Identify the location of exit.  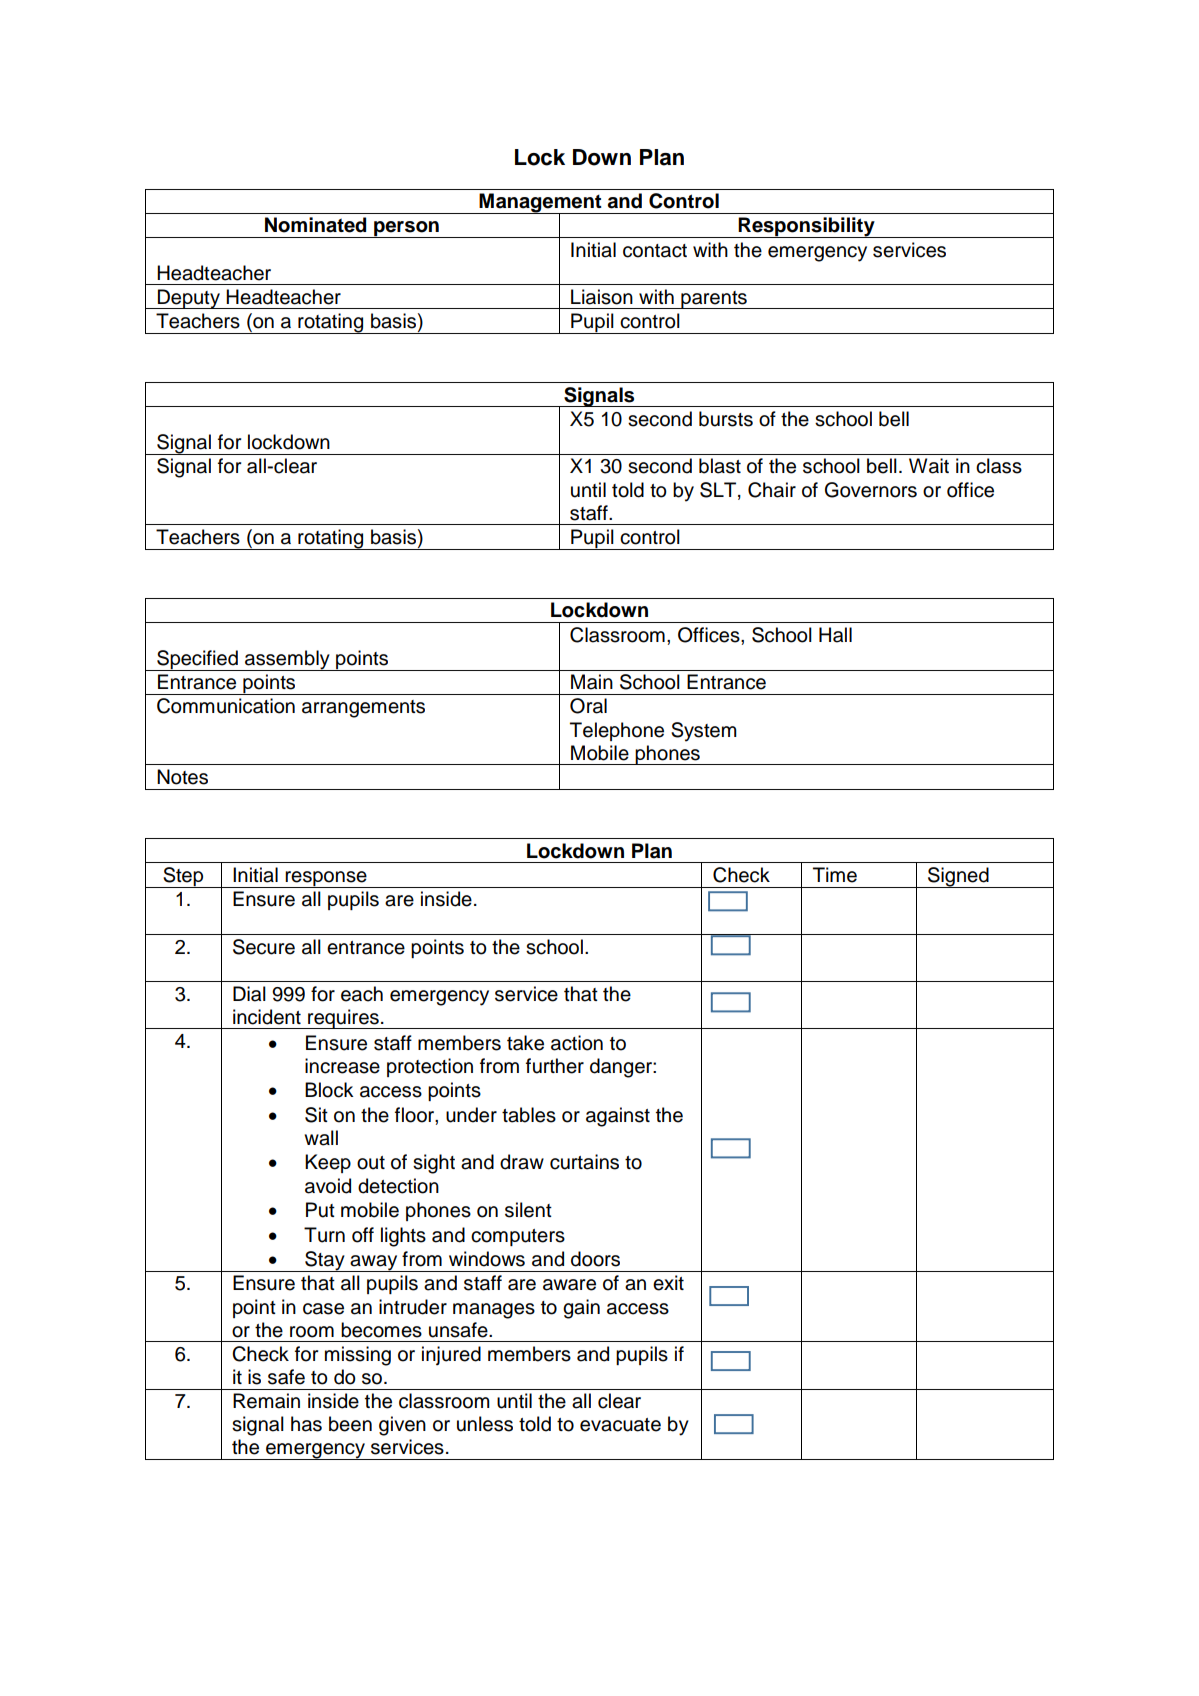
(668, 1283).
